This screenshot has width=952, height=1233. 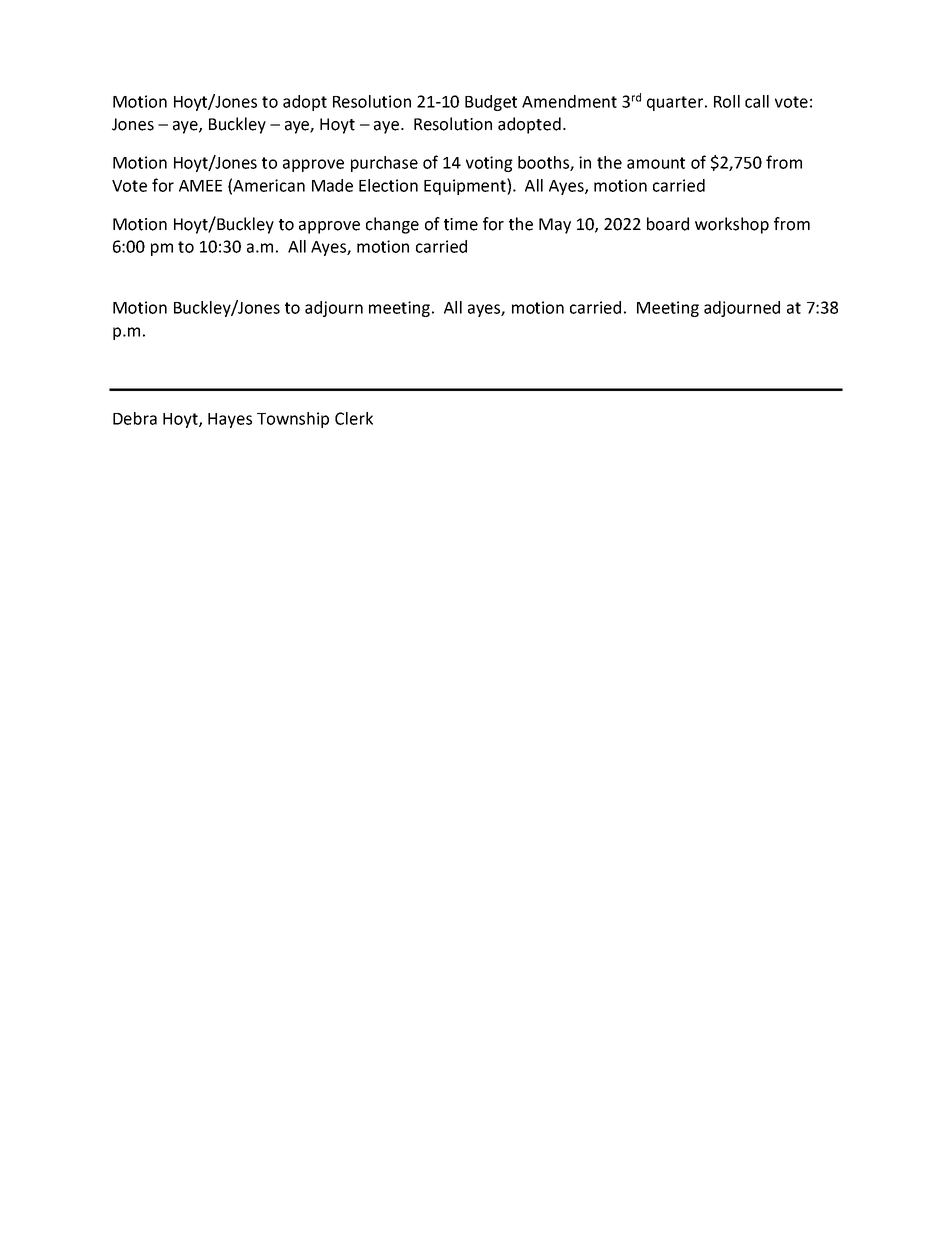 I want to click on workshop, so click(x=732, y=225).
